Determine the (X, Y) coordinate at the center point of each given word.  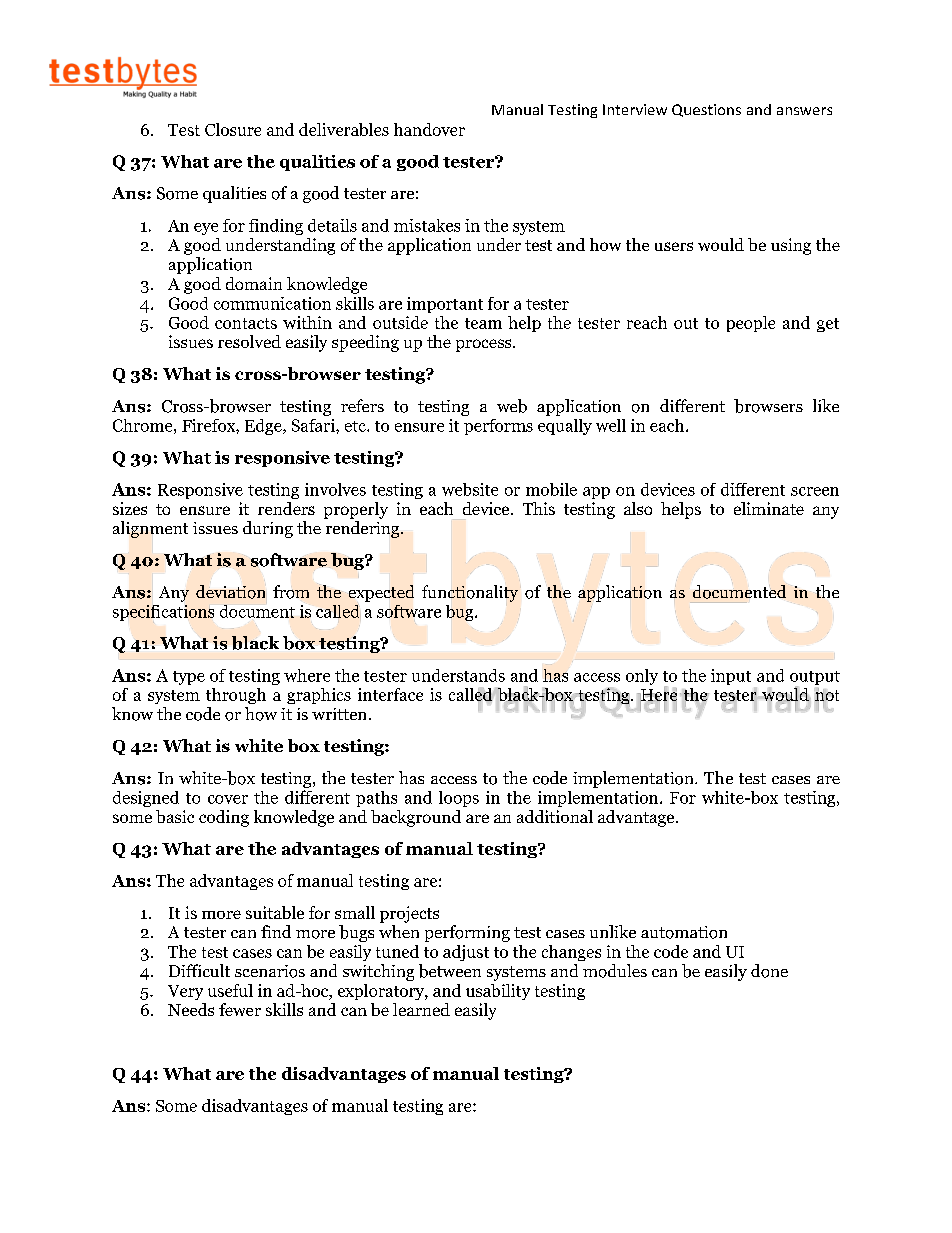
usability (498, 992)
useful (230, 990)
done (769, 971)
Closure (233, 129)
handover (429, 129)
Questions (706, 110)
